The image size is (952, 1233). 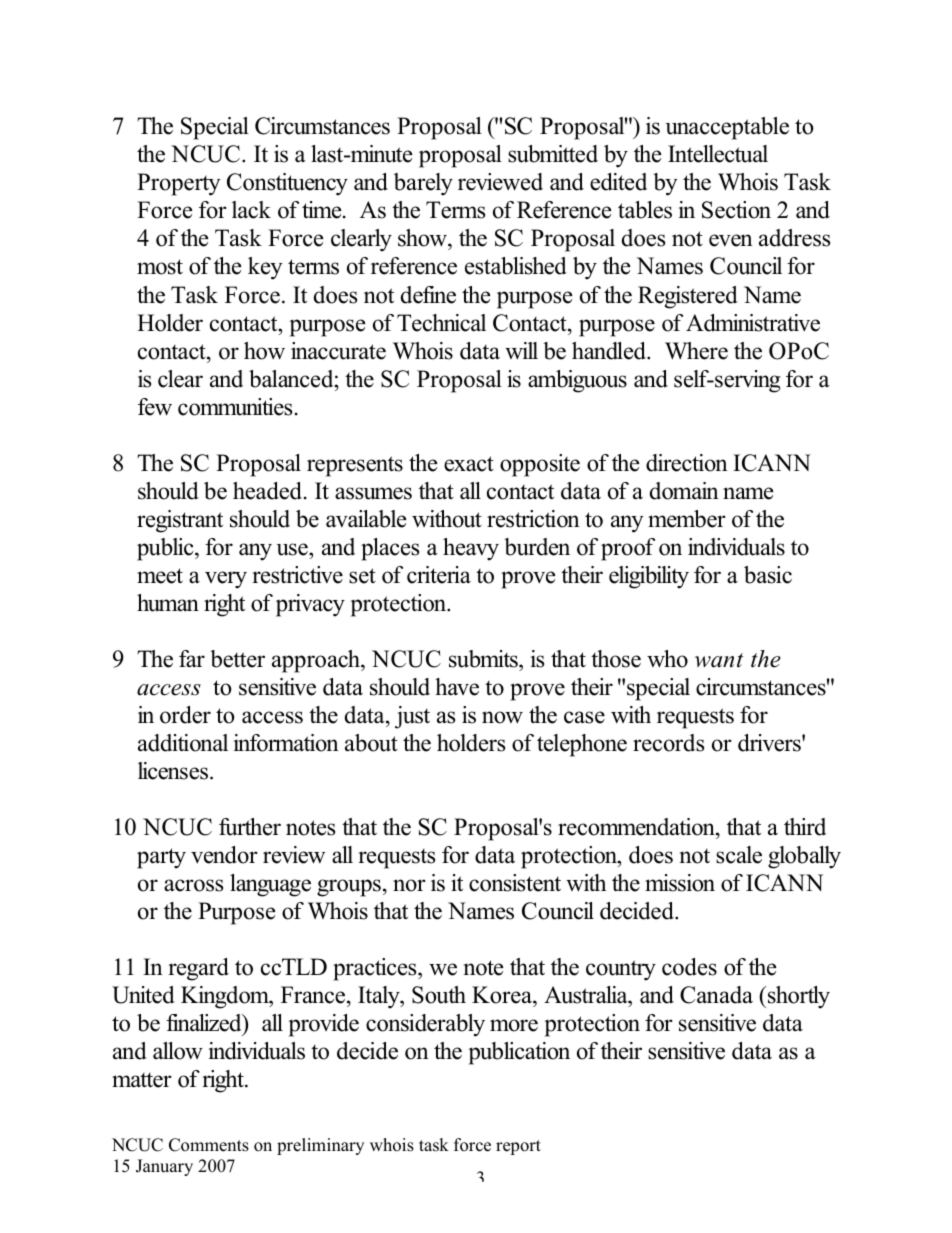 I want to click on Intellectual, so click(x=718, y=154).
